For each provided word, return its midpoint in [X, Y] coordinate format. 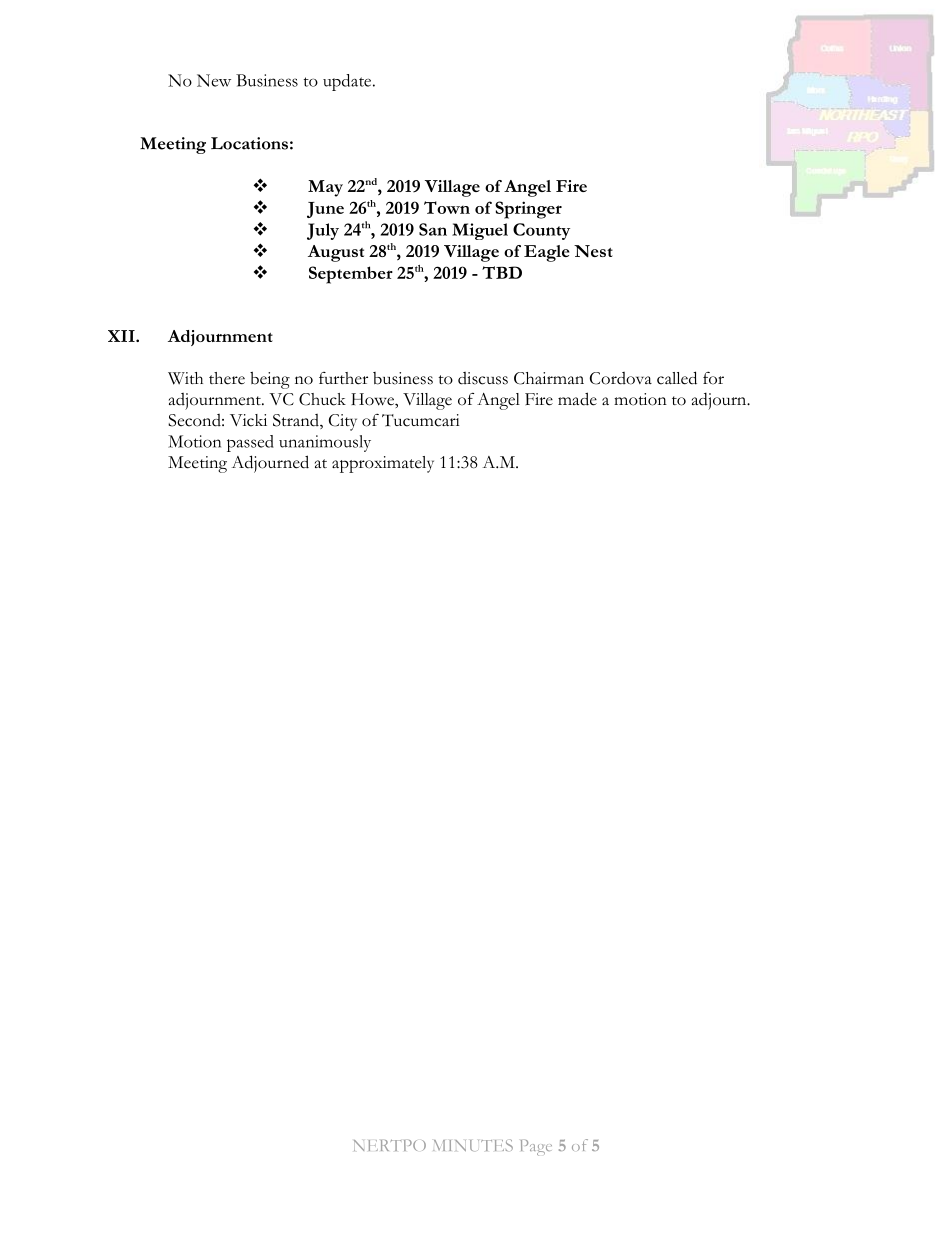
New [214, 80]
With [185, 378]
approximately [383, 464]
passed [250, 443]
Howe [373, 399]
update [348, 82]
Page [536, 1147]
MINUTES [473, 1145]
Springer [528, 210]
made [577, 399]
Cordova [621, 378]
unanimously [325, 443]
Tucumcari [420, 420]
